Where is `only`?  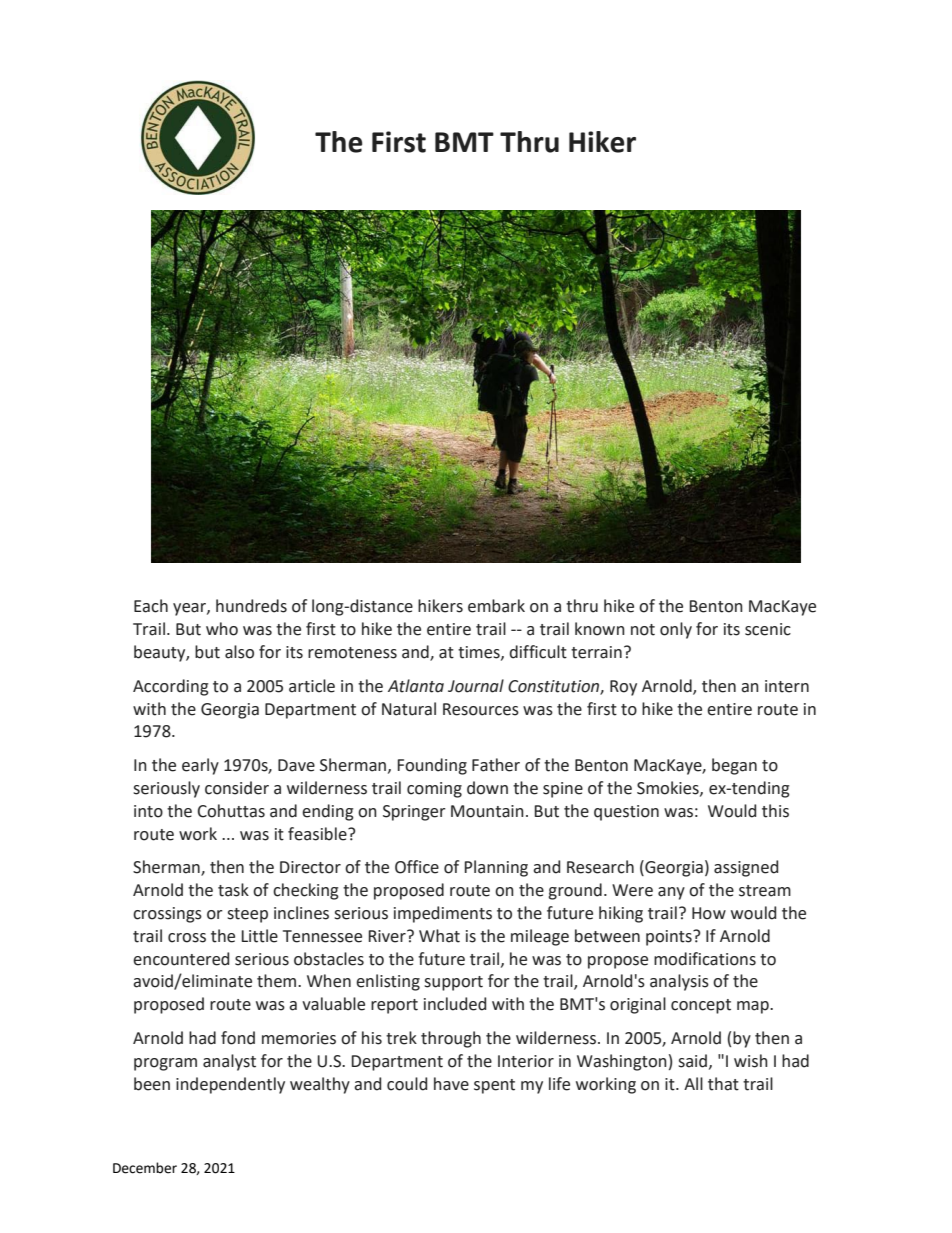 only is located at coordinates (676, 630).
